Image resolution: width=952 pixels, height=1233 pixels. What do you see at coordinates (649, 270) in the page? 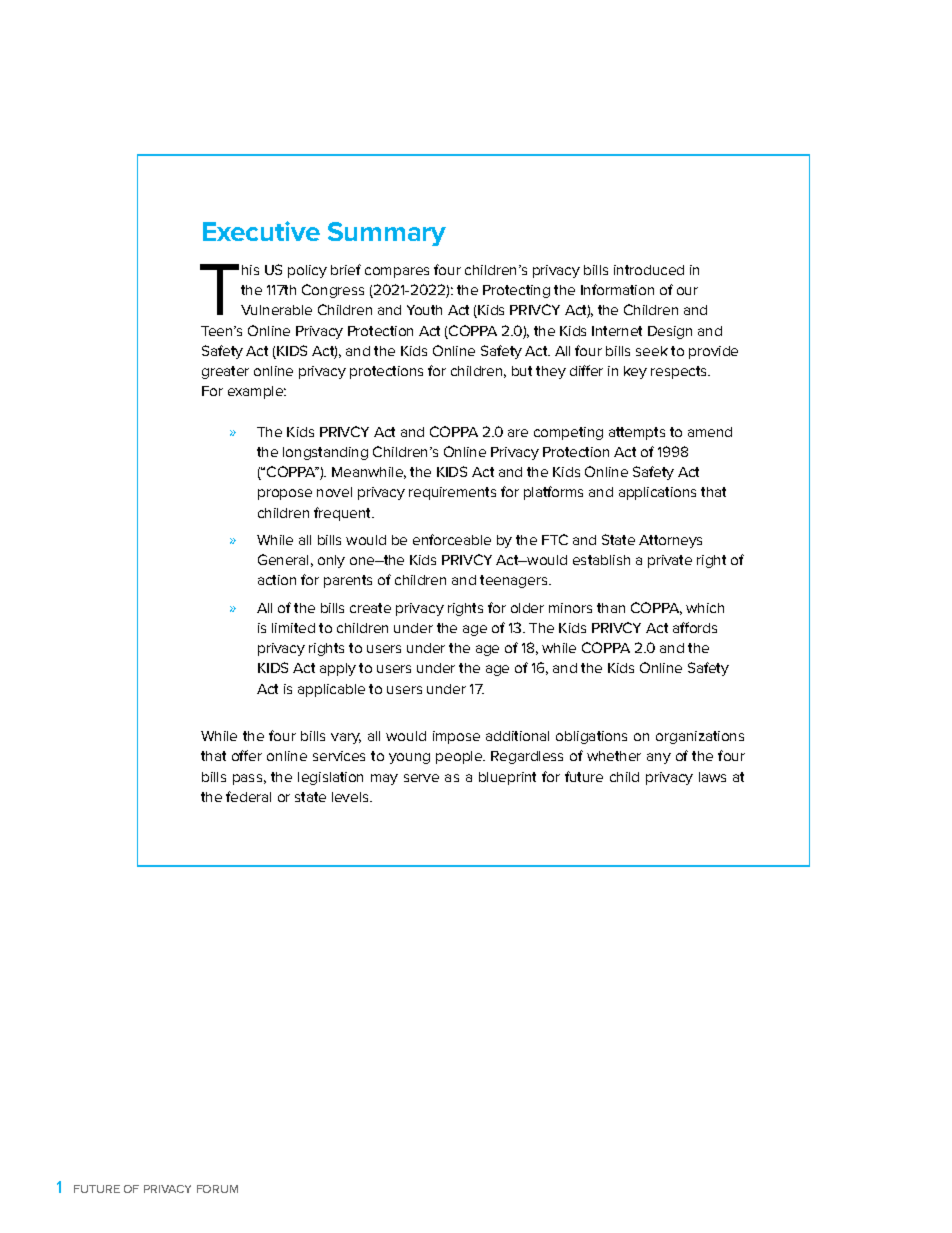
I see `introduced` at bounding box center [649, 270].
